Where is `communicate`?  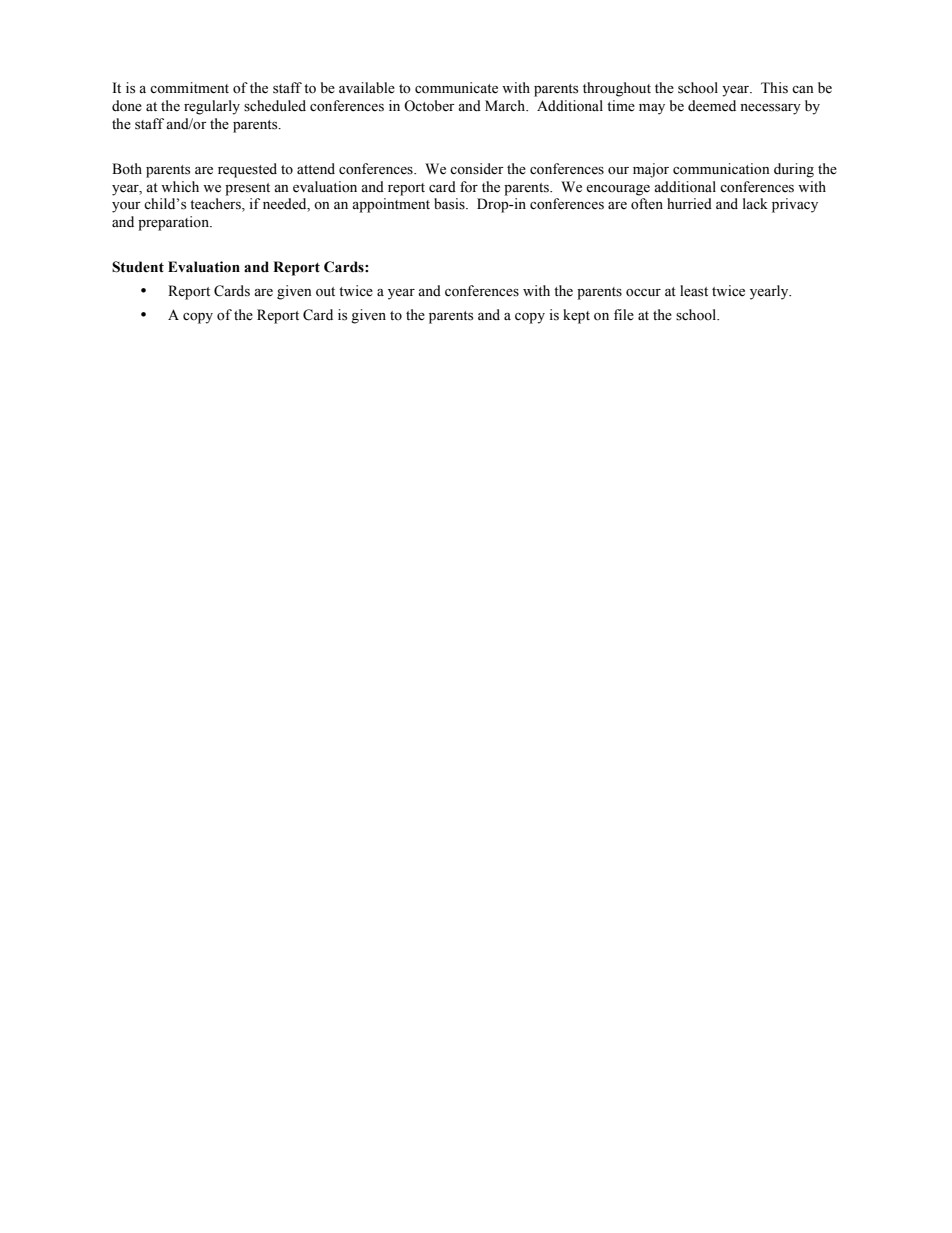 communicate is located at coordinates (456, 88).
